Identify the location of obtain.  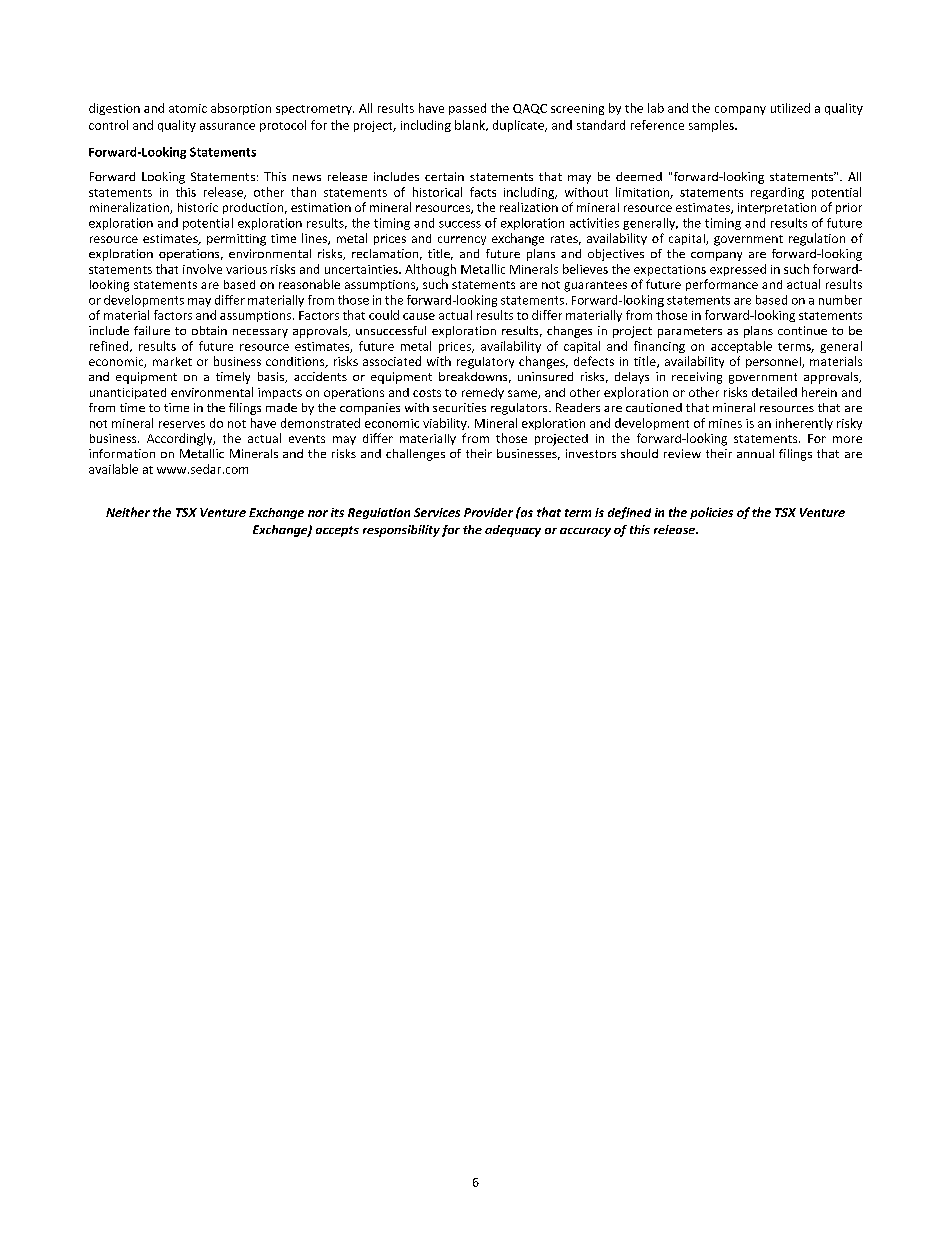
(209, 330).
